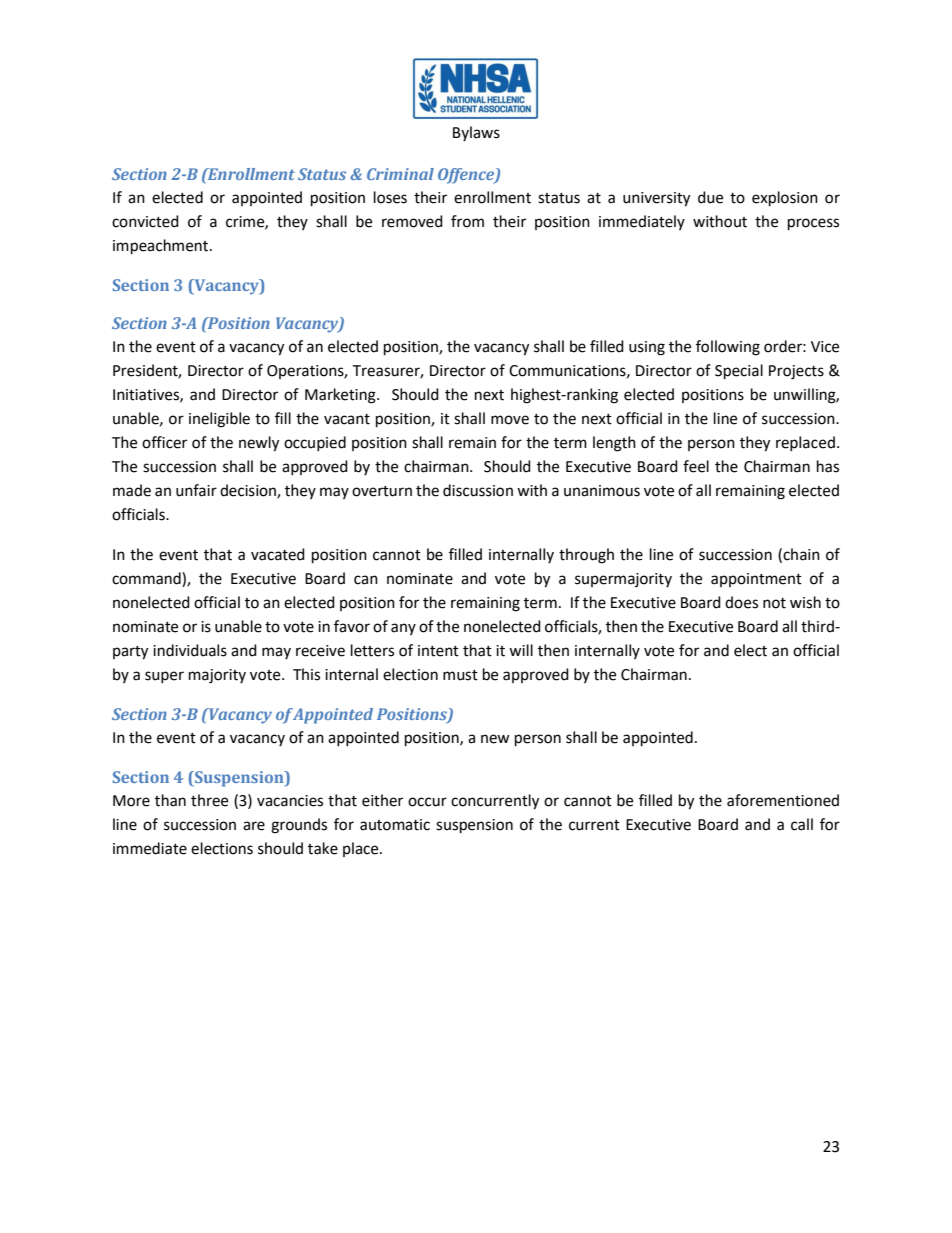  I want to click on are, so click(254, 826).
